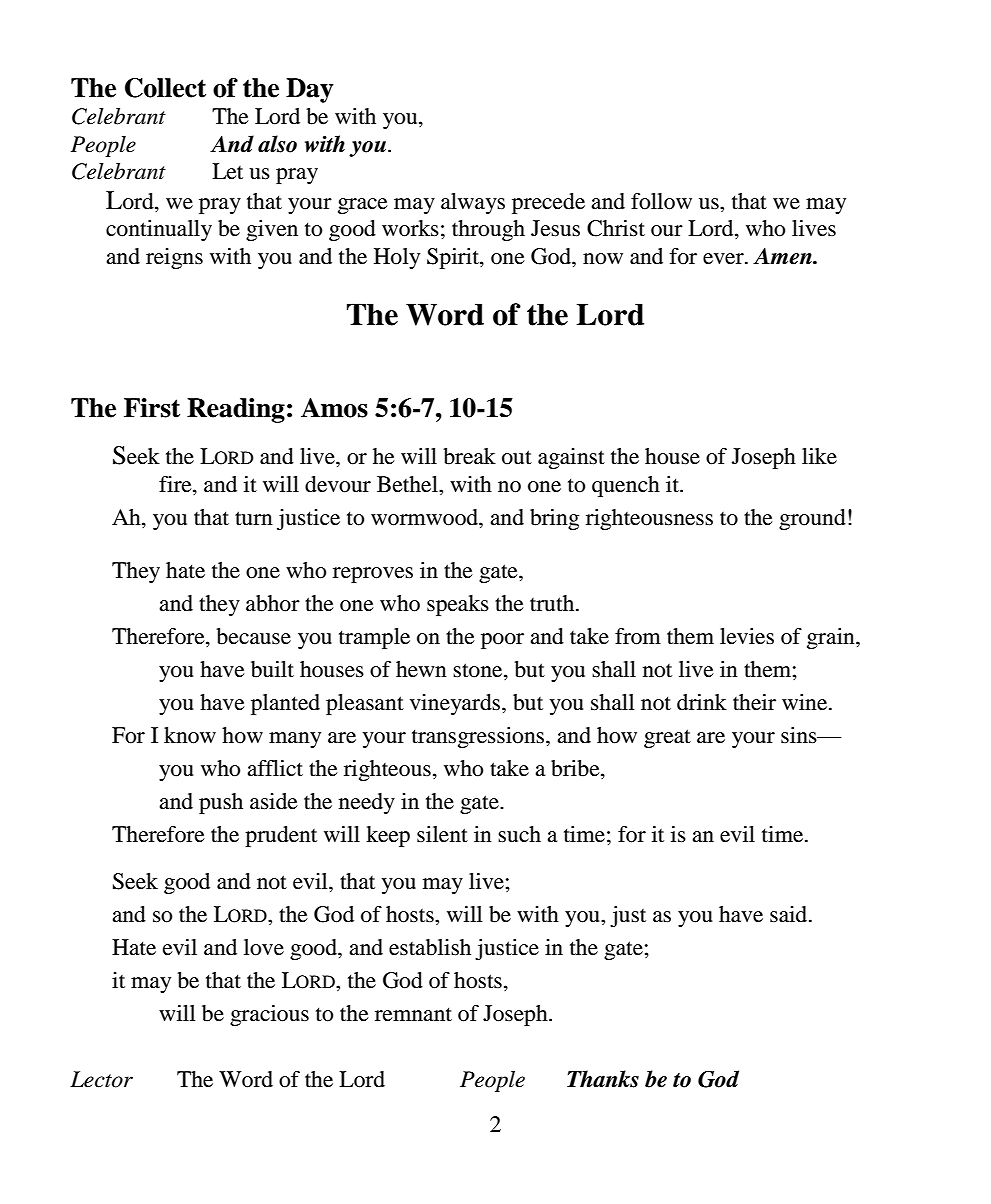 The image size is (991, 1204). Describe the element at coordinates (800, 735) in the image. I see `sins` at that location.
